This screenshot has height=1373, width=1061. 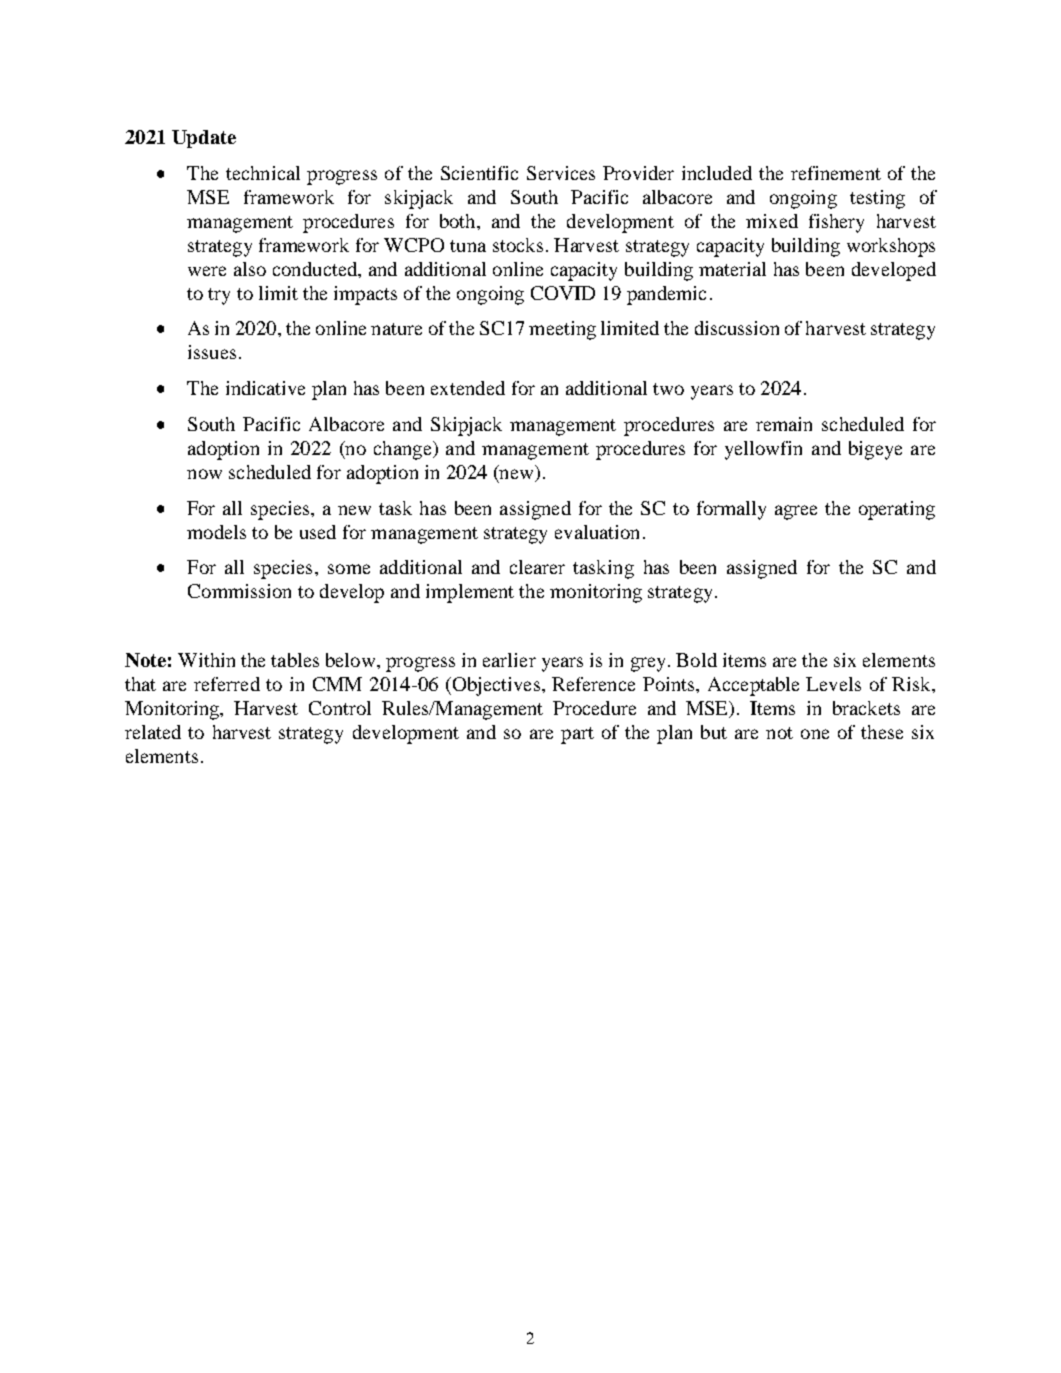 I want to click on part, so click(x=577, y=735).
